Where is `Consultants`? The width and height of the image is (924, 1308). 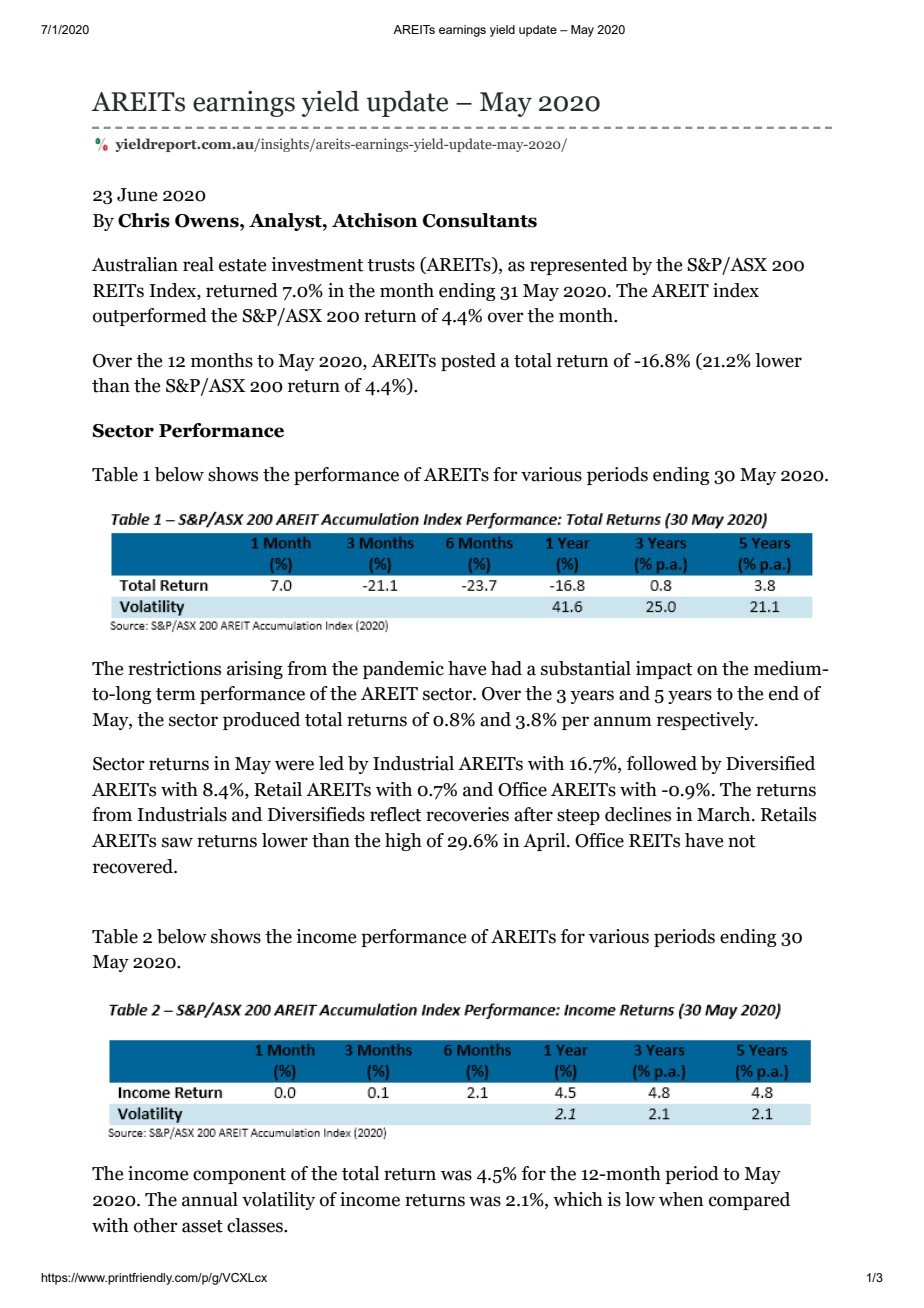
Consultants is located at coordinates (480, 220).
